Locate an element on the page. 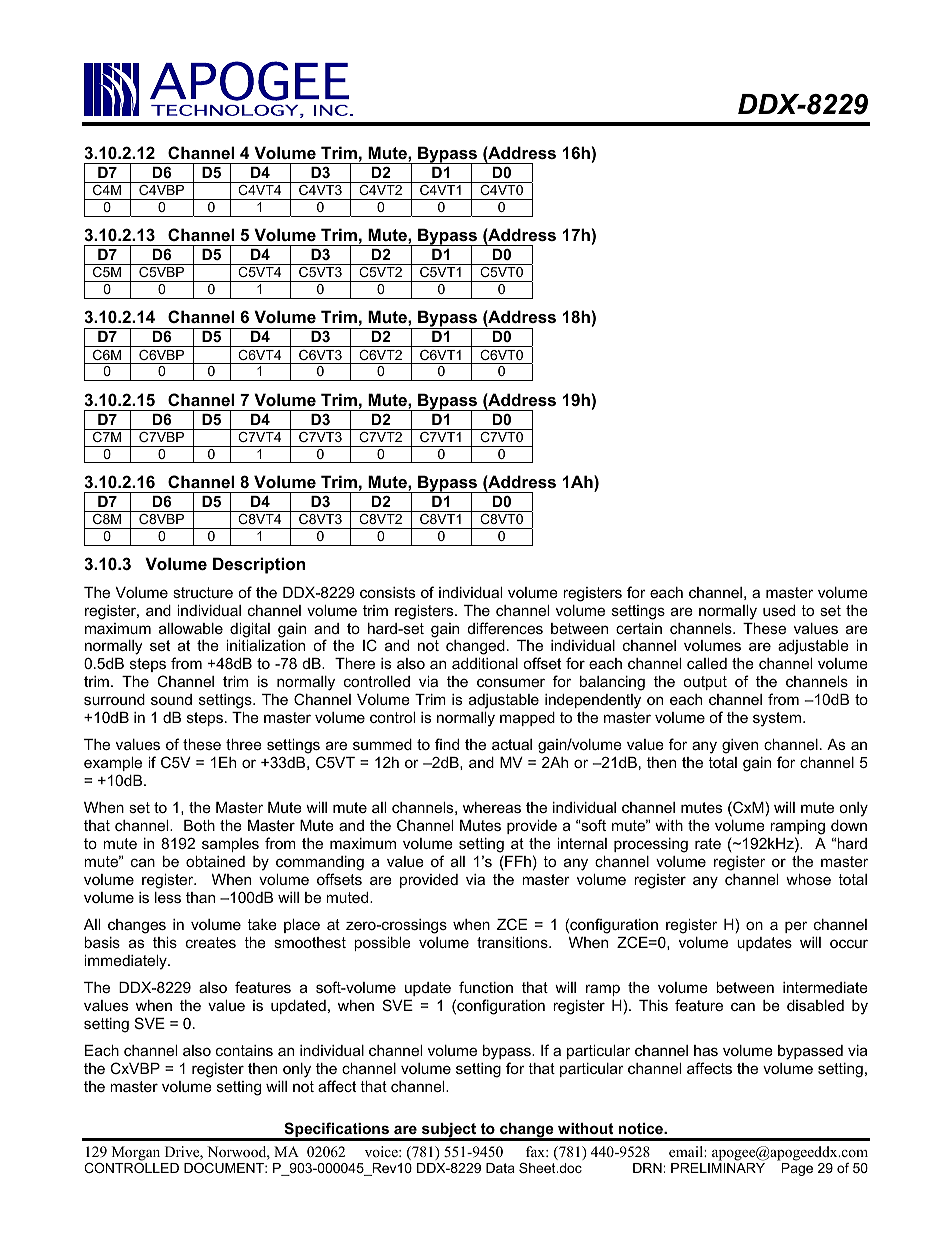 The height and width of the image is (1233, 952). used is located at coordinates (779, 610).
